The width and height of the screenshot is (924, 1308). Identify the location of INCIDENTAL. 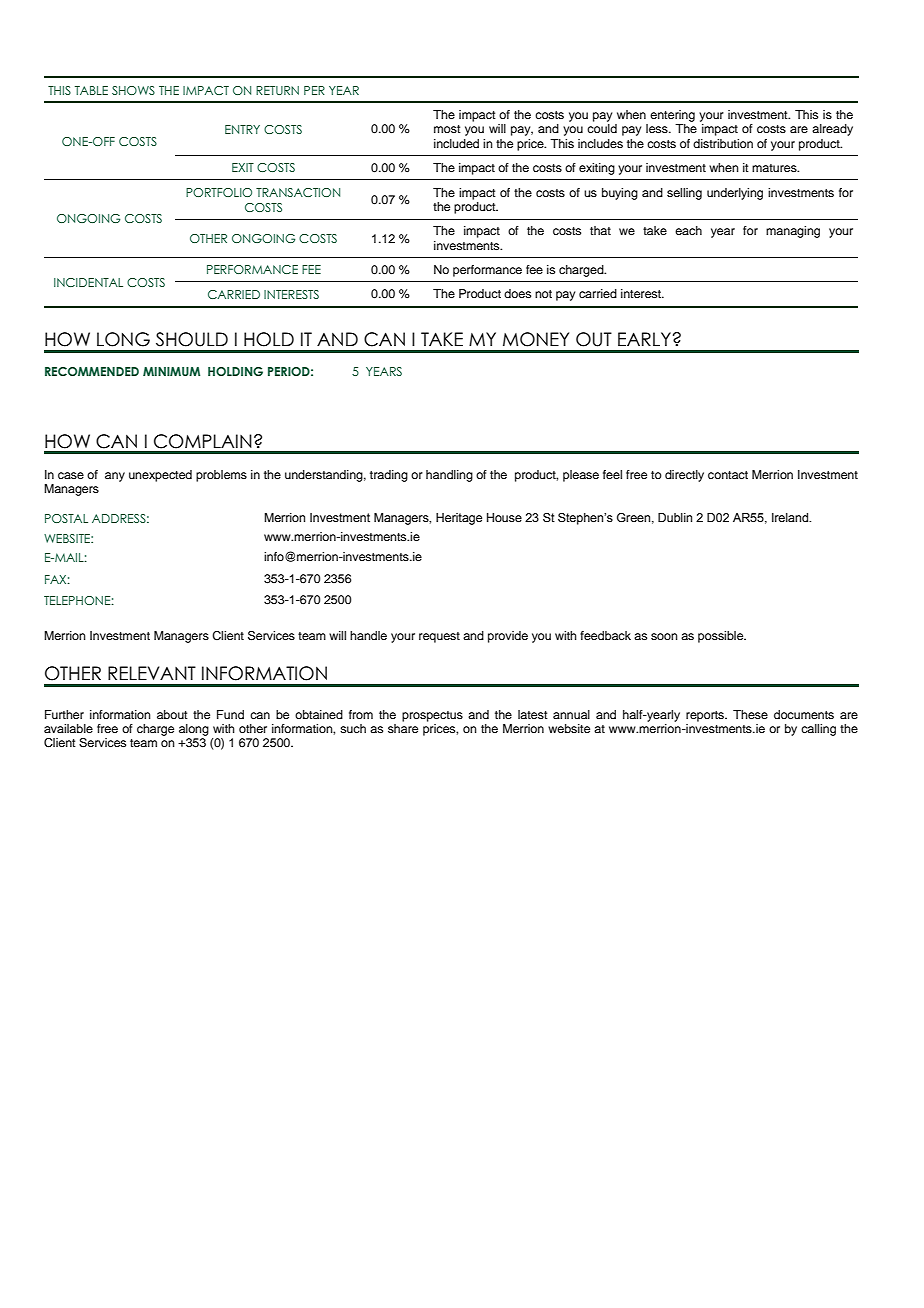
(88, 282).
